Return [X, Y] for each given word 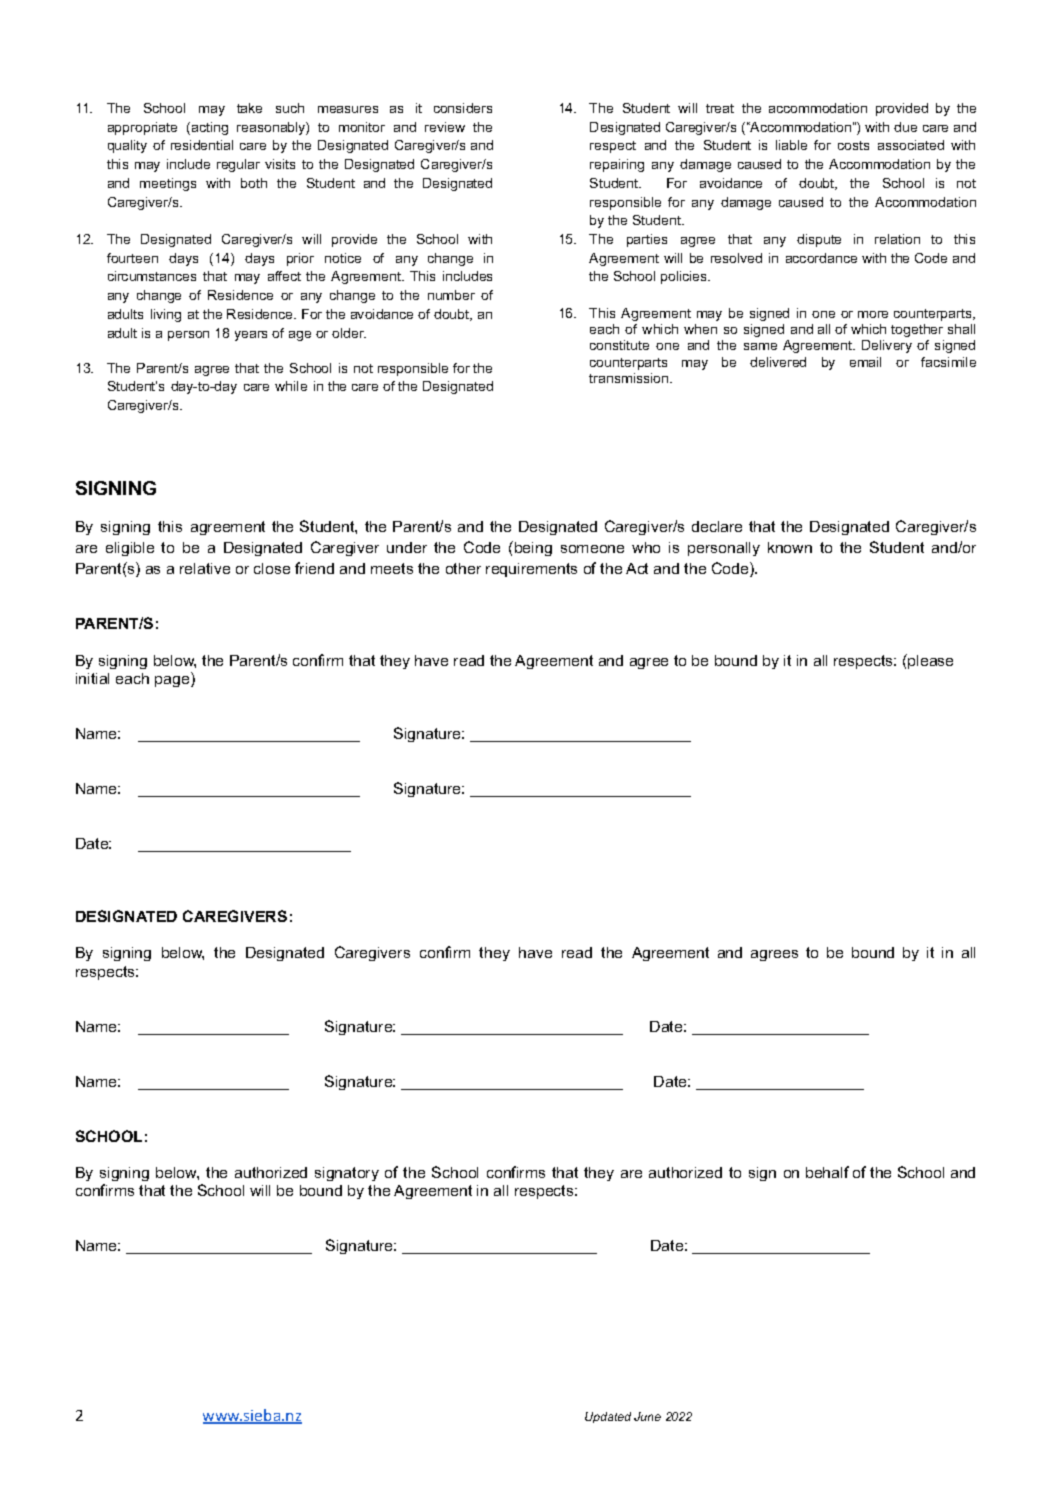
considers [463, 108]
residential [202, 145]
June [647, 1416]
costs [853, 145]
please [929, 661]
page [173, 681]
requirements [531, 570]
